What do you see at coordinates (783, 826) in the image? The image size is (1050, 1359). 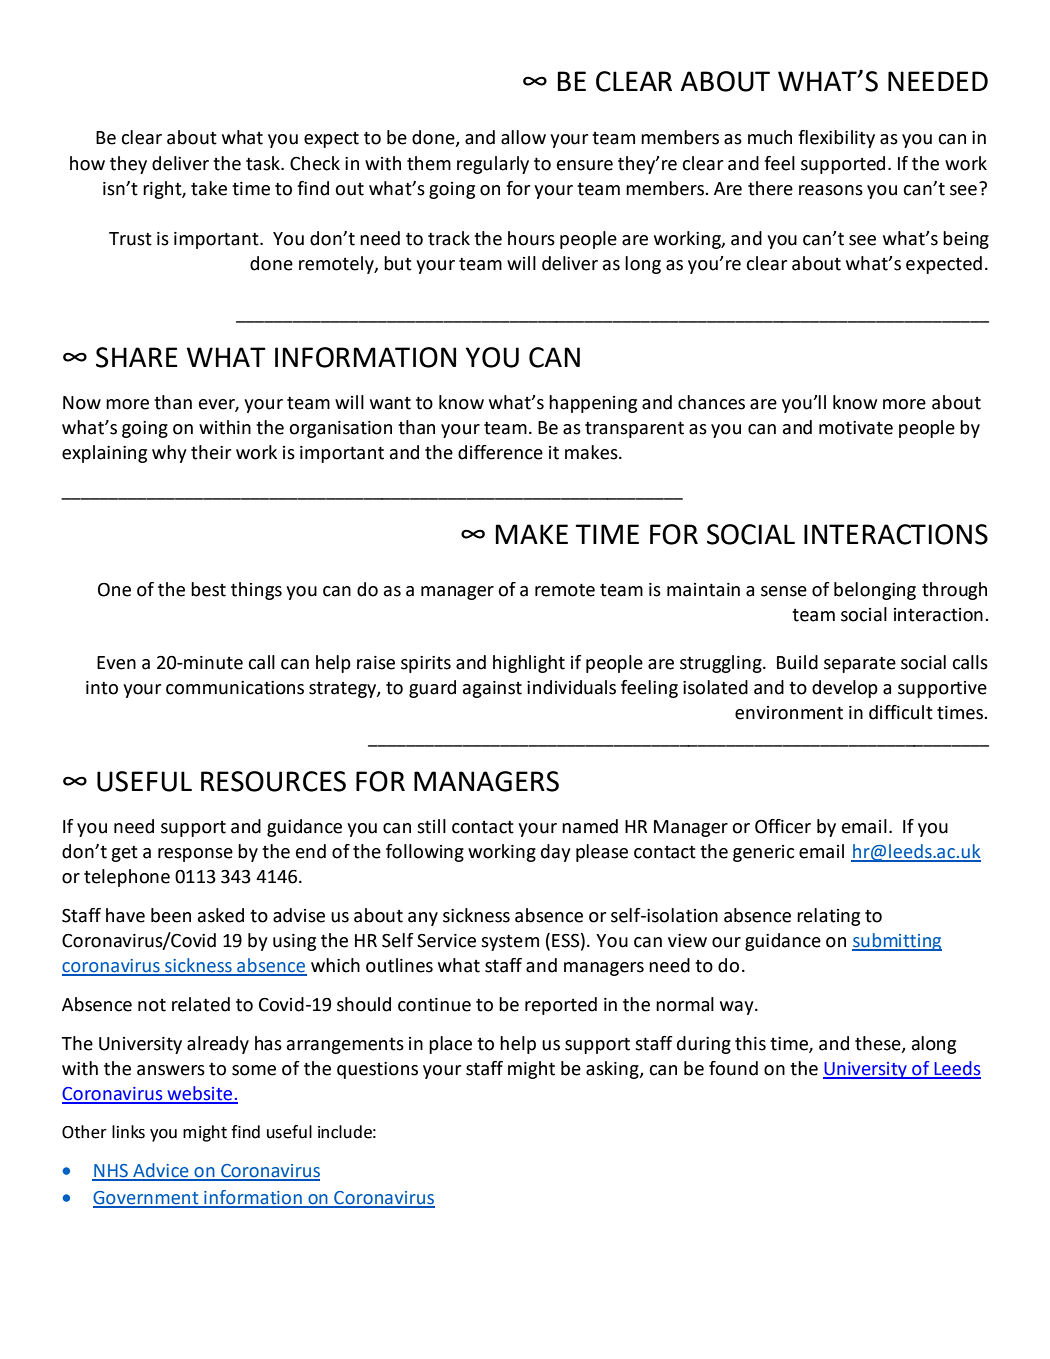 I see `Officer` at bounding box center [783, 826].
